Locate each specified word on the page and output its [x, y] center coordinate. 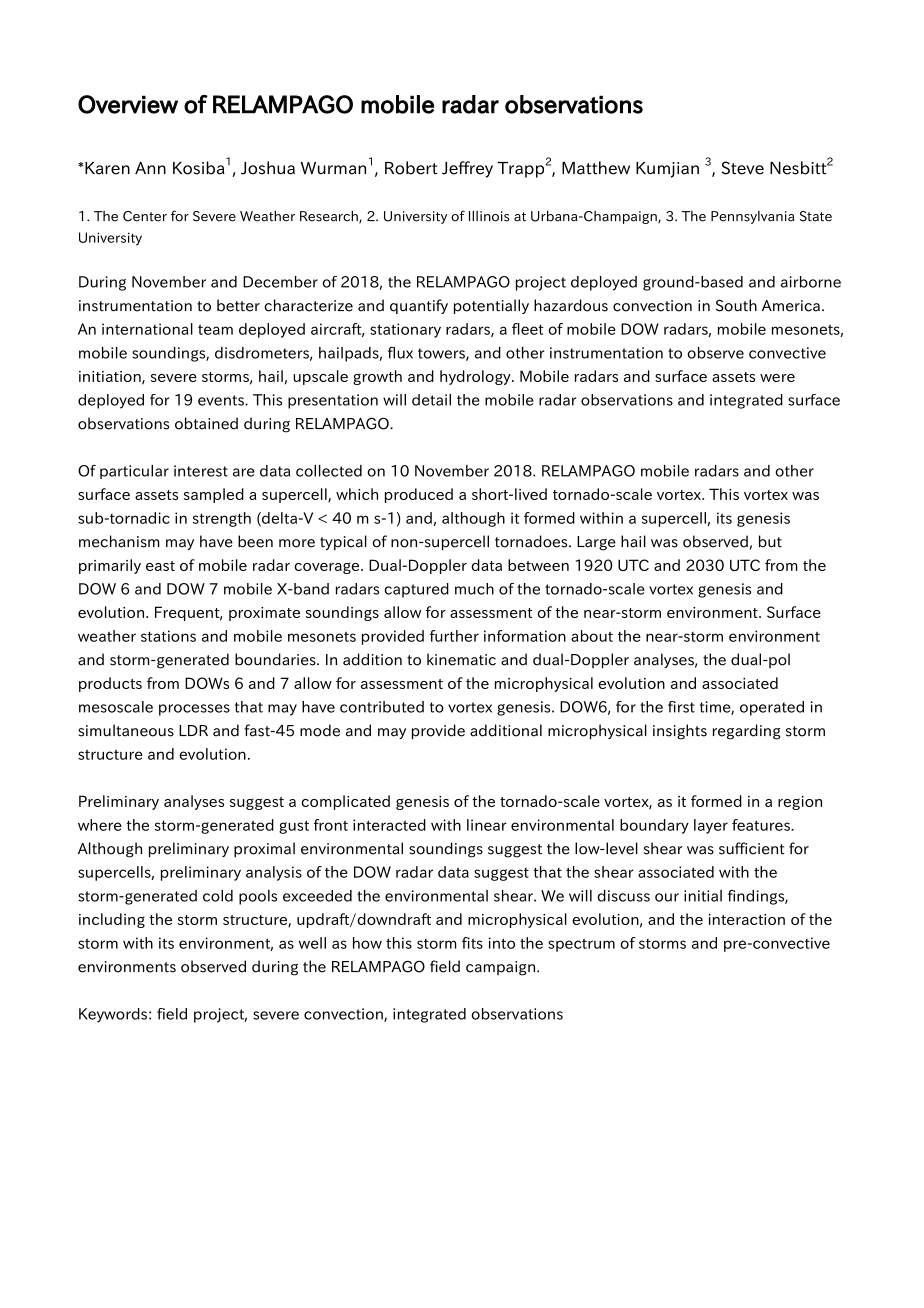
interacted [389, 825]
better [238, 305]
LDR [193, 730]
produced [419, 495]
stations [168, 636]
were [777, 378]
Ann [150, 167]
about [592, 636]
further [454, 636]
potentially [491, 306]
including [112, 920]
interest [201, 471]
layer [711, 826]
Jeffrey [467, 169]
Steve [743, 168]
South [736, 305]
